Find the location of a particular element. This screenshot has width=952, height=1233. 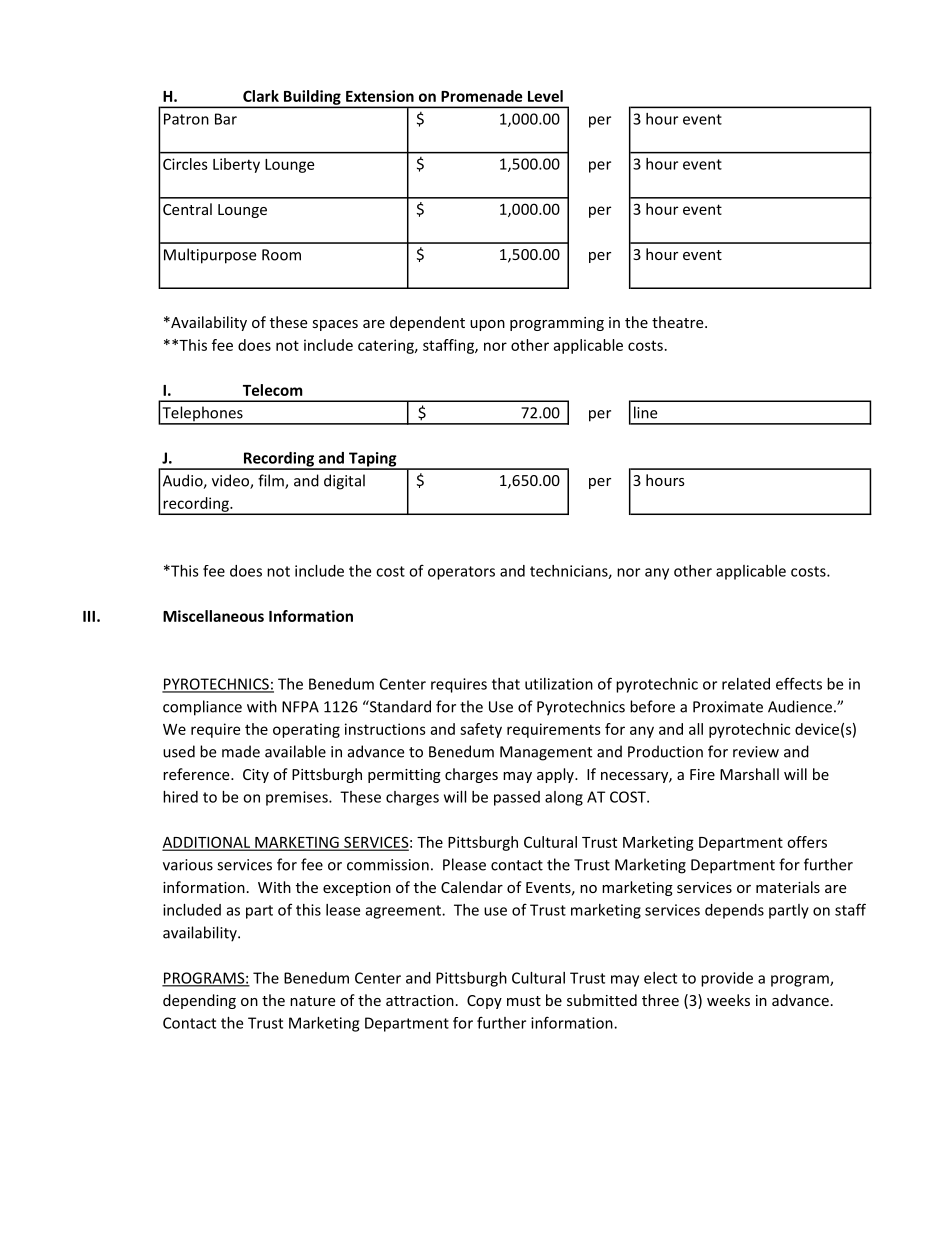

Level is located at coordinates (545, 96).
